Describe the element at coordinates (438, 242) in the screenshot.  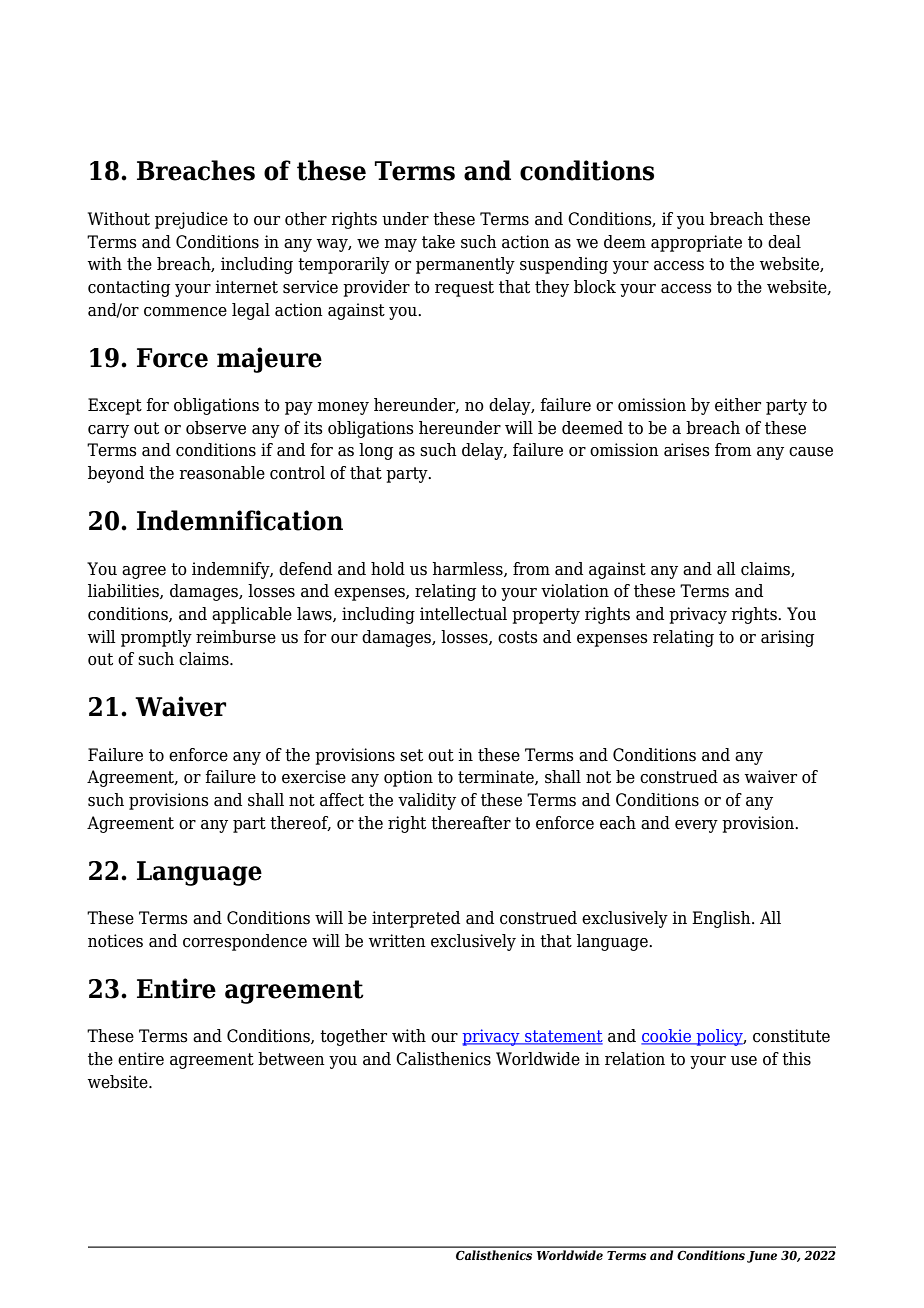
I see `take` at that location.
